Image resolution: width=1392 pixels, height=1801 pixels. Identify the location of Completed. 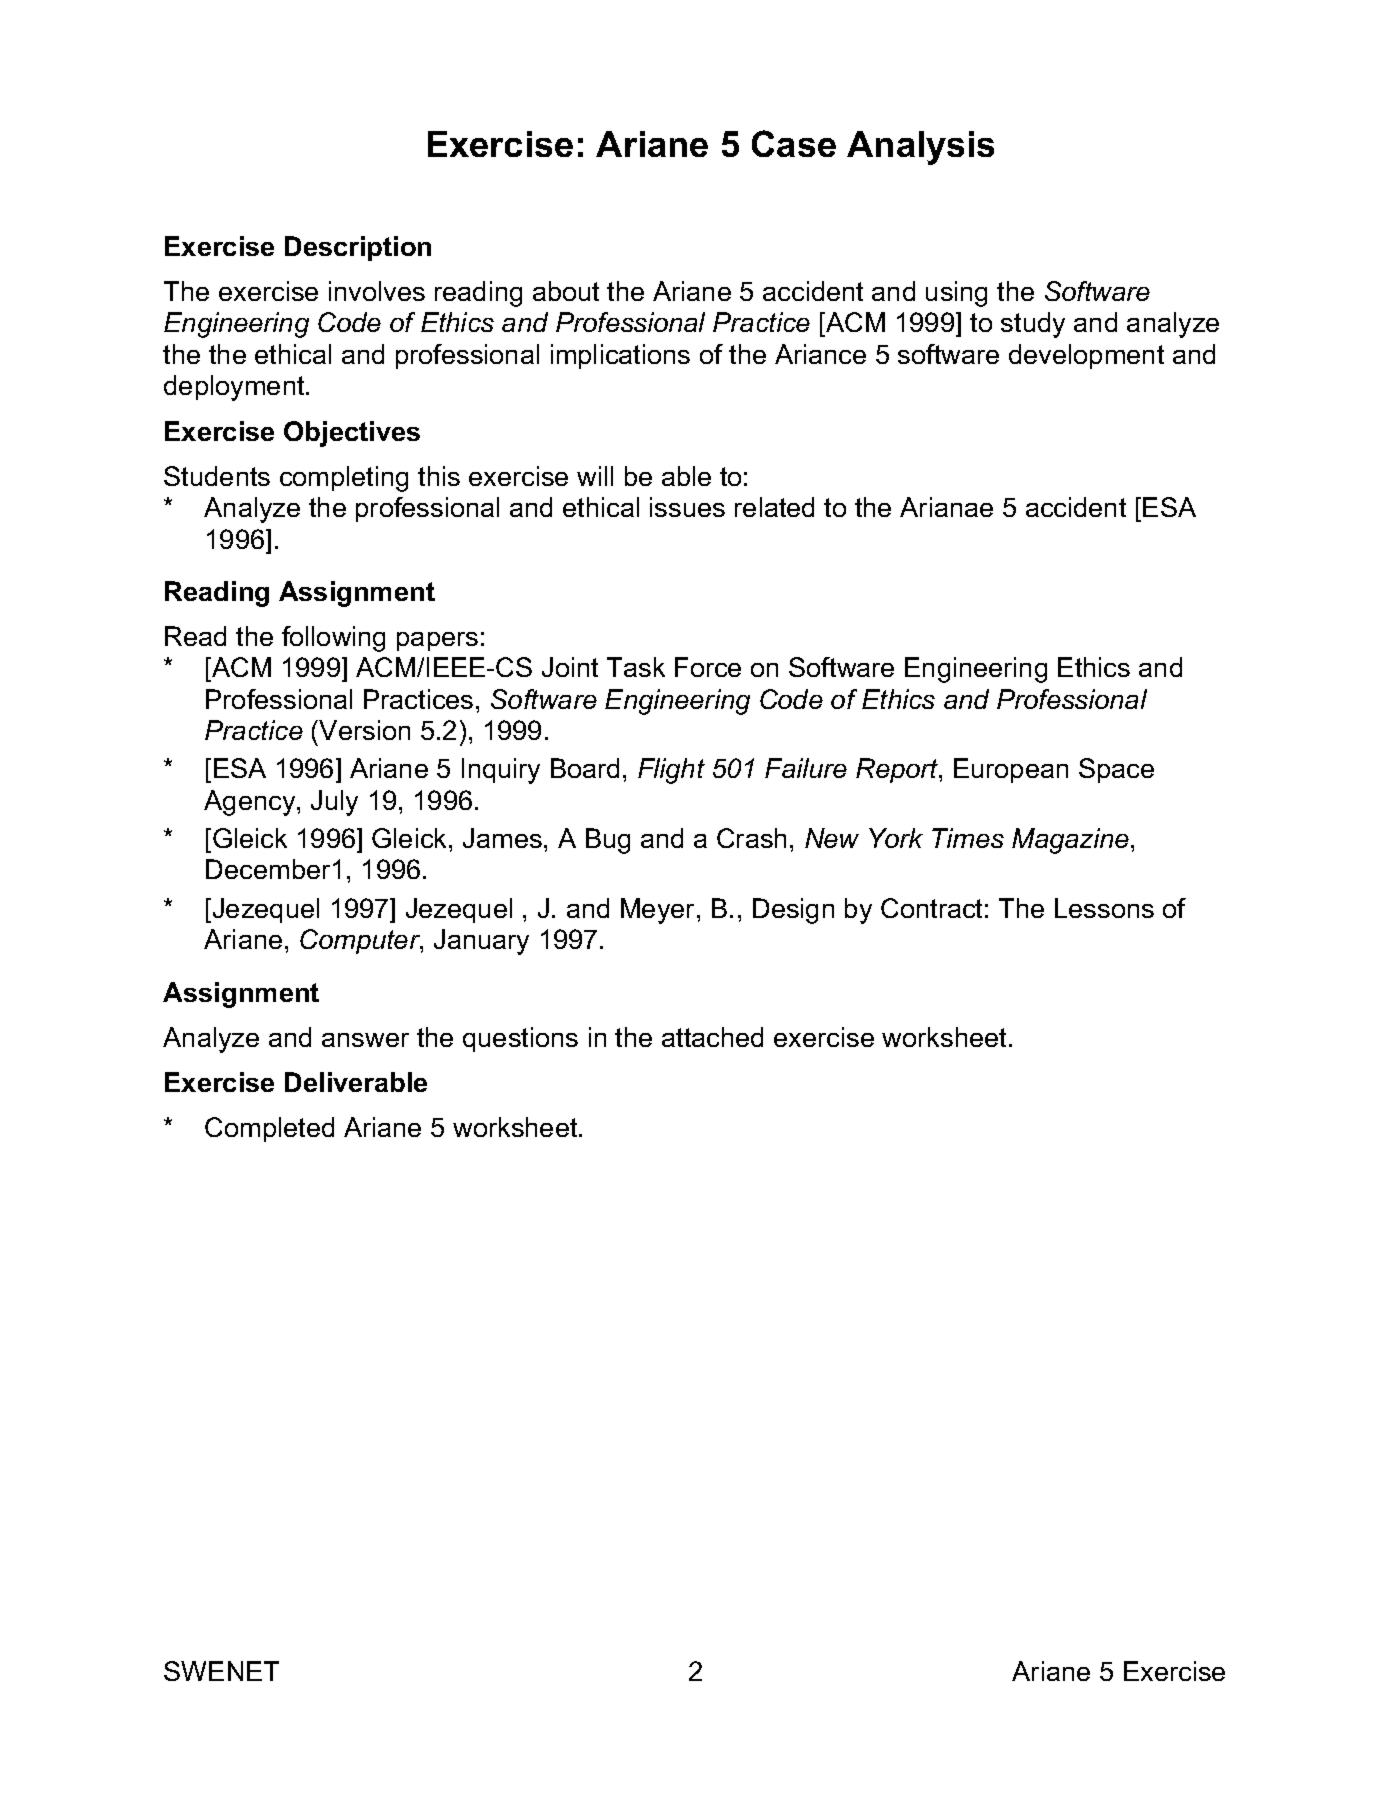
(269, 1129).
